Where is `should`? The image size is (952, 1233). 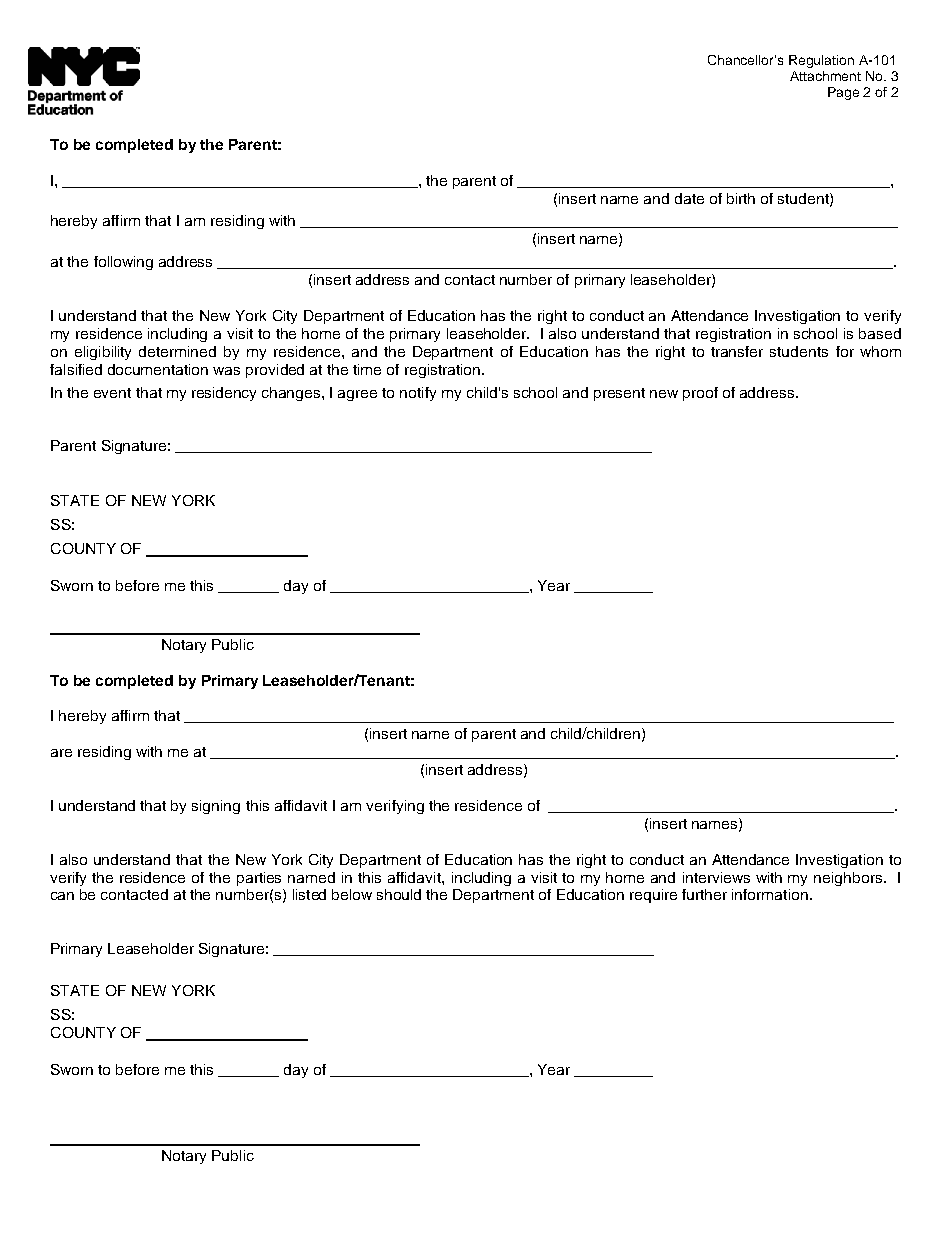 should is located at coordinates (399, 894).
